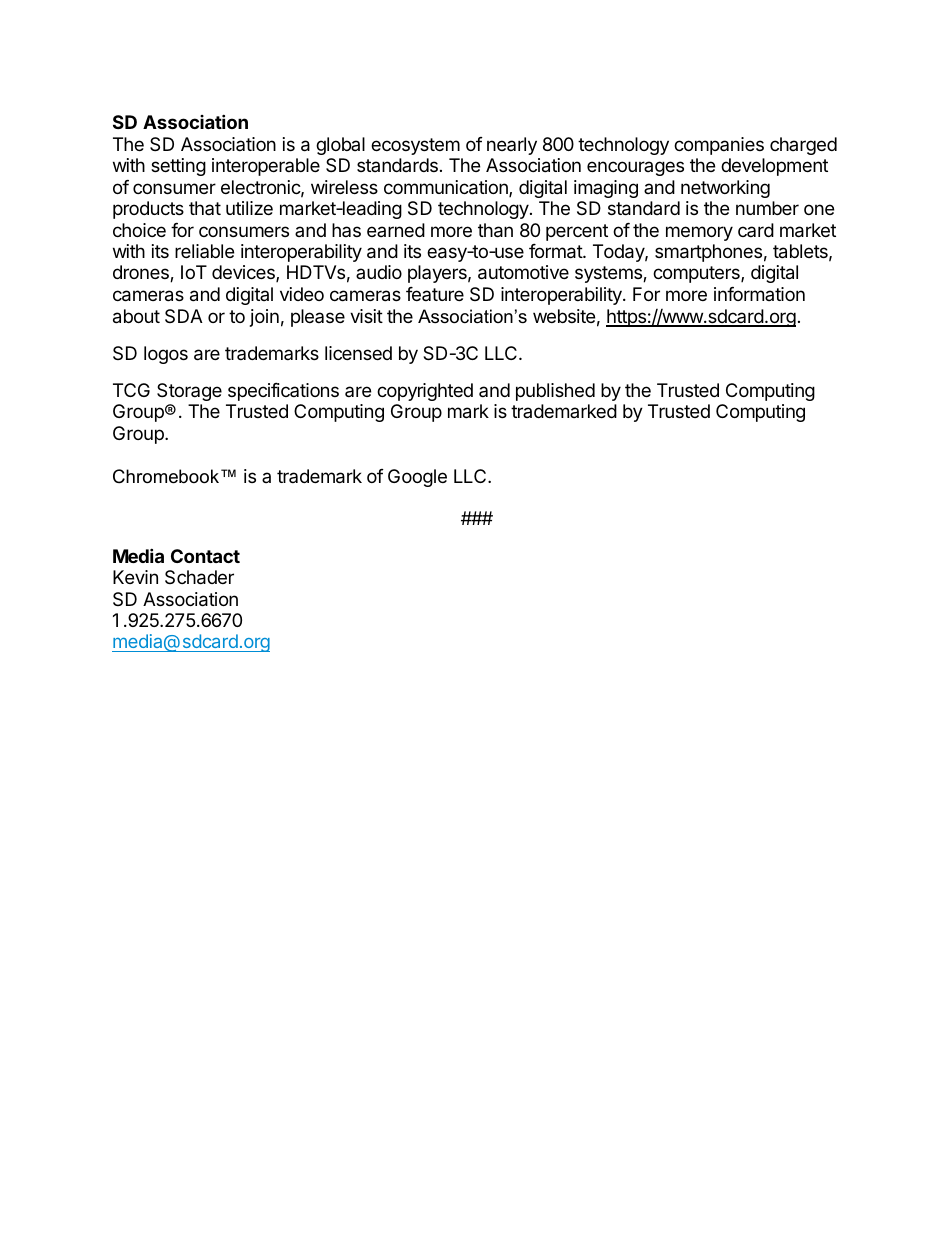 This image has width=952, height=1233. What do you see at coordinates (167, 476) in the image?
I see `Chromebook` at bounding box center [167, 476].
